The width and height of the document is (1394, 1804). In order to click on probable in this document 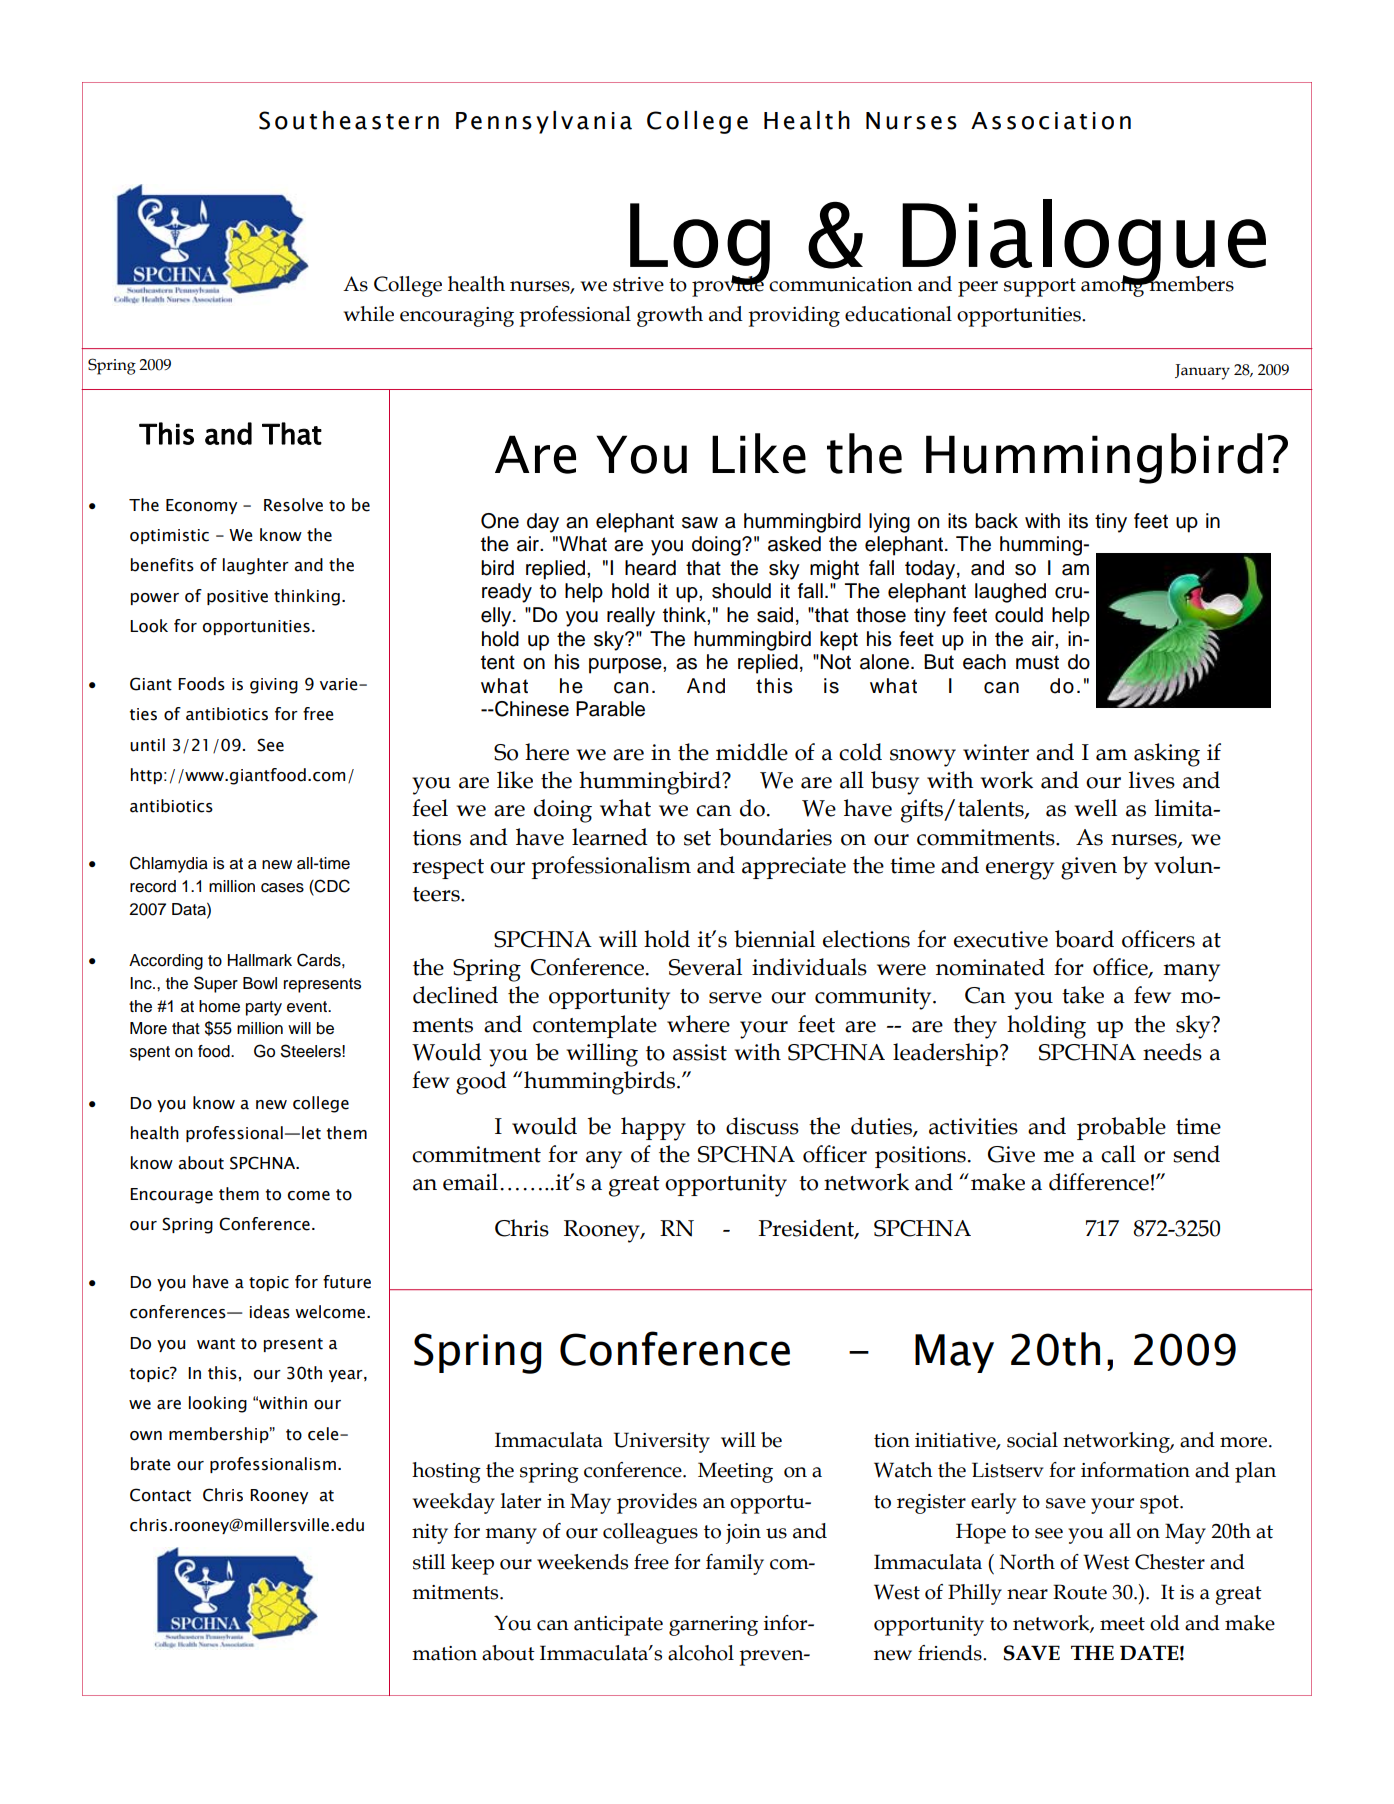, I will do `click(1121, 1128)`.
